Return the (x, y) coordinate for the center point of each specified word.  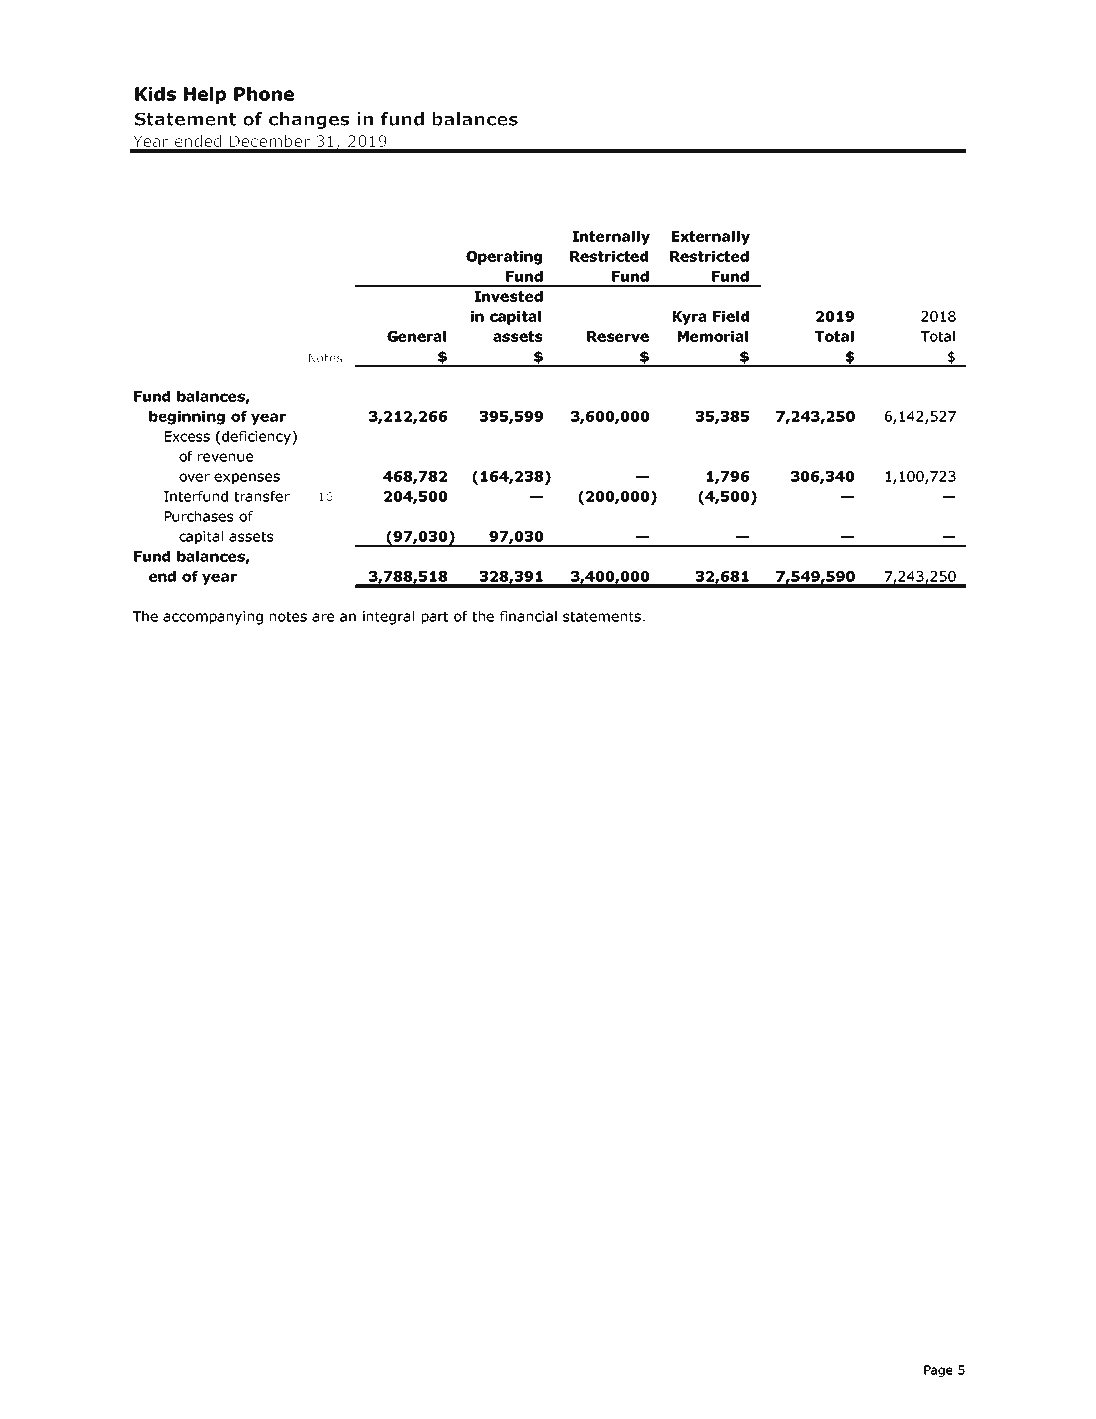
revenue (225, 457)
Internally (611, 238)
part (435, 618)
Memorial (713, 336)
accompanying (213, 618)
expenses (247, 479)
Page (938, 1371)
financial (528, 616)
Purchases (199, 516)
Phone (264, 94)
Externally (711, 238)
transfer (262, 496)
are (323, 617)
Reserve (618, 336)
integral (388, 618)
